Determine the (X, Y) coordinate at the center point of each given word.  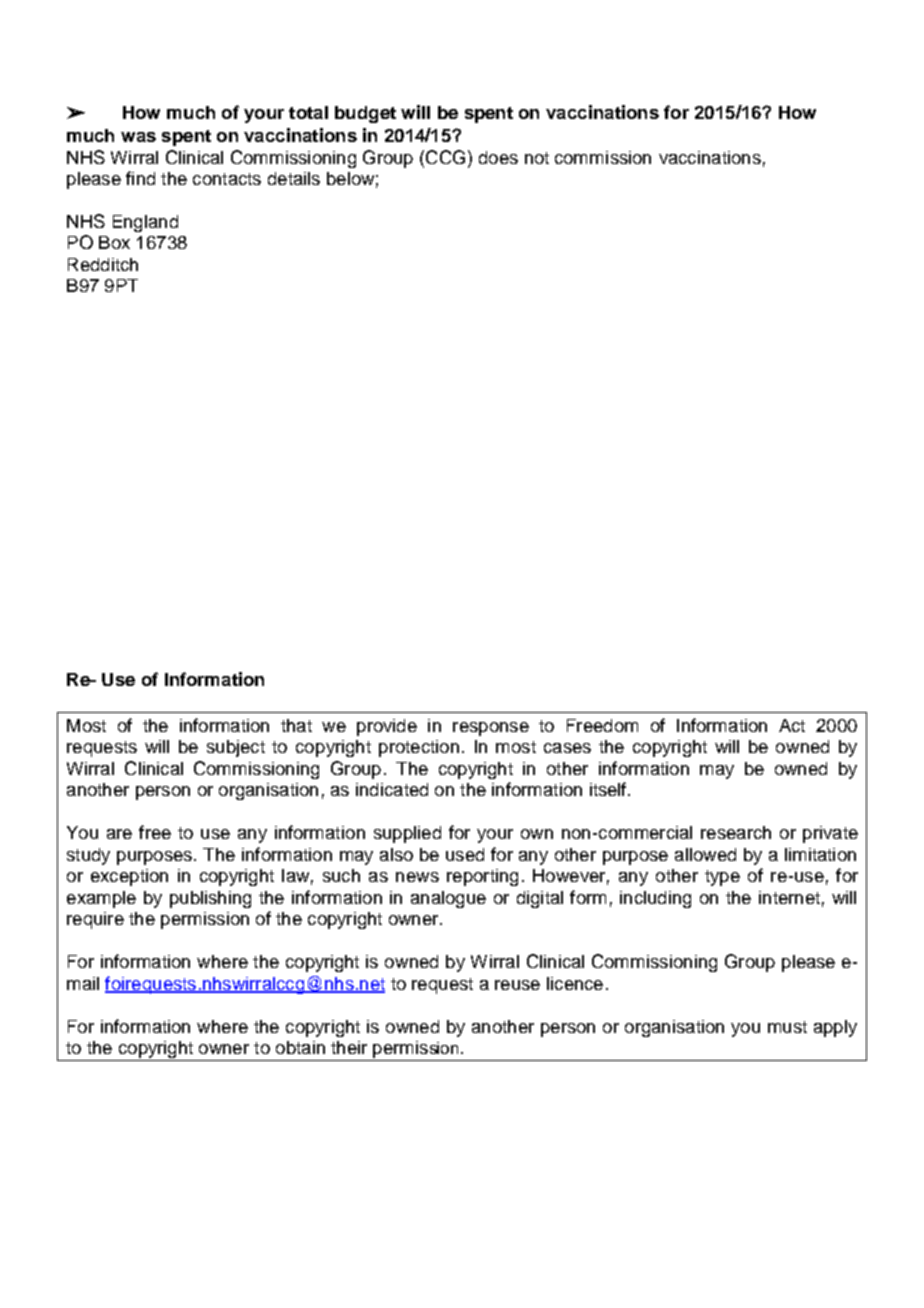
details (294, 178)
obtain (300, 1047)
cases (567, 748)
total (308, 112)
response (491, 729)
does (498, 157)
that (296, 725)
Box (114, 242)
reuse (517, 985)
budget (365, 114)
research (736, 832)
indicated (392, 789)
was (138, 137)
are (119, 834)
